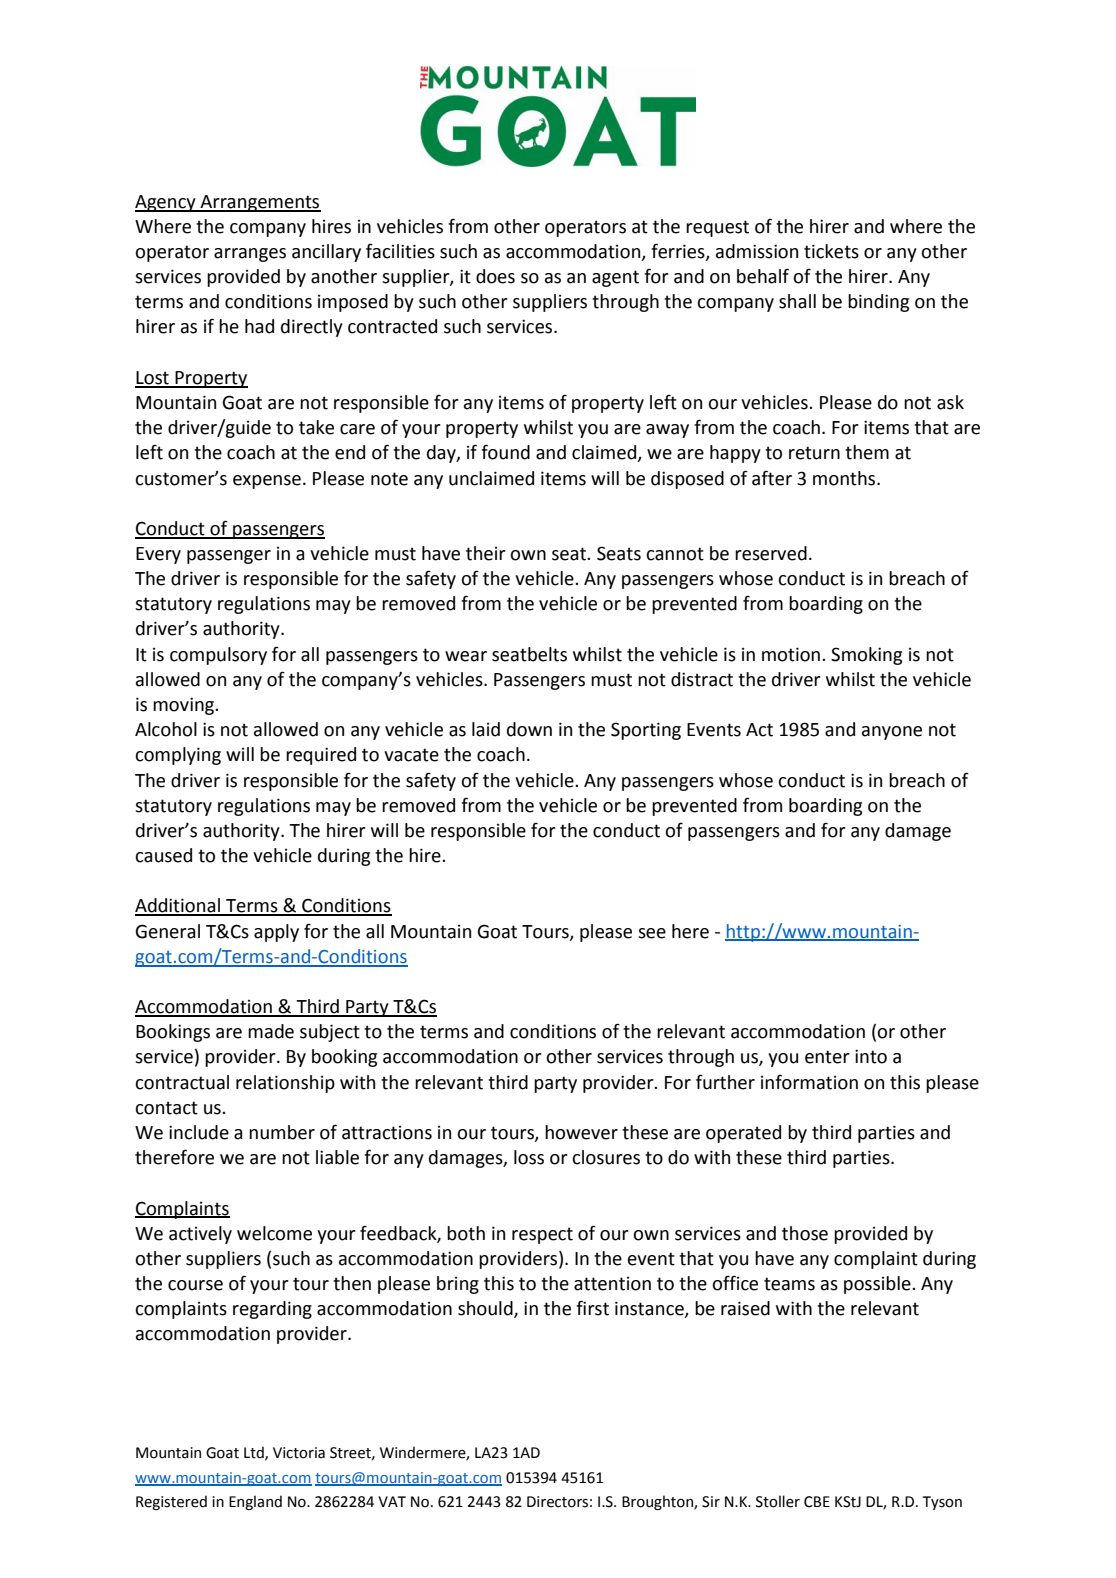  What do you see at coordinates (250, 255) in the screenshot?
I see `arranges` at bounding box center [250, 255].
